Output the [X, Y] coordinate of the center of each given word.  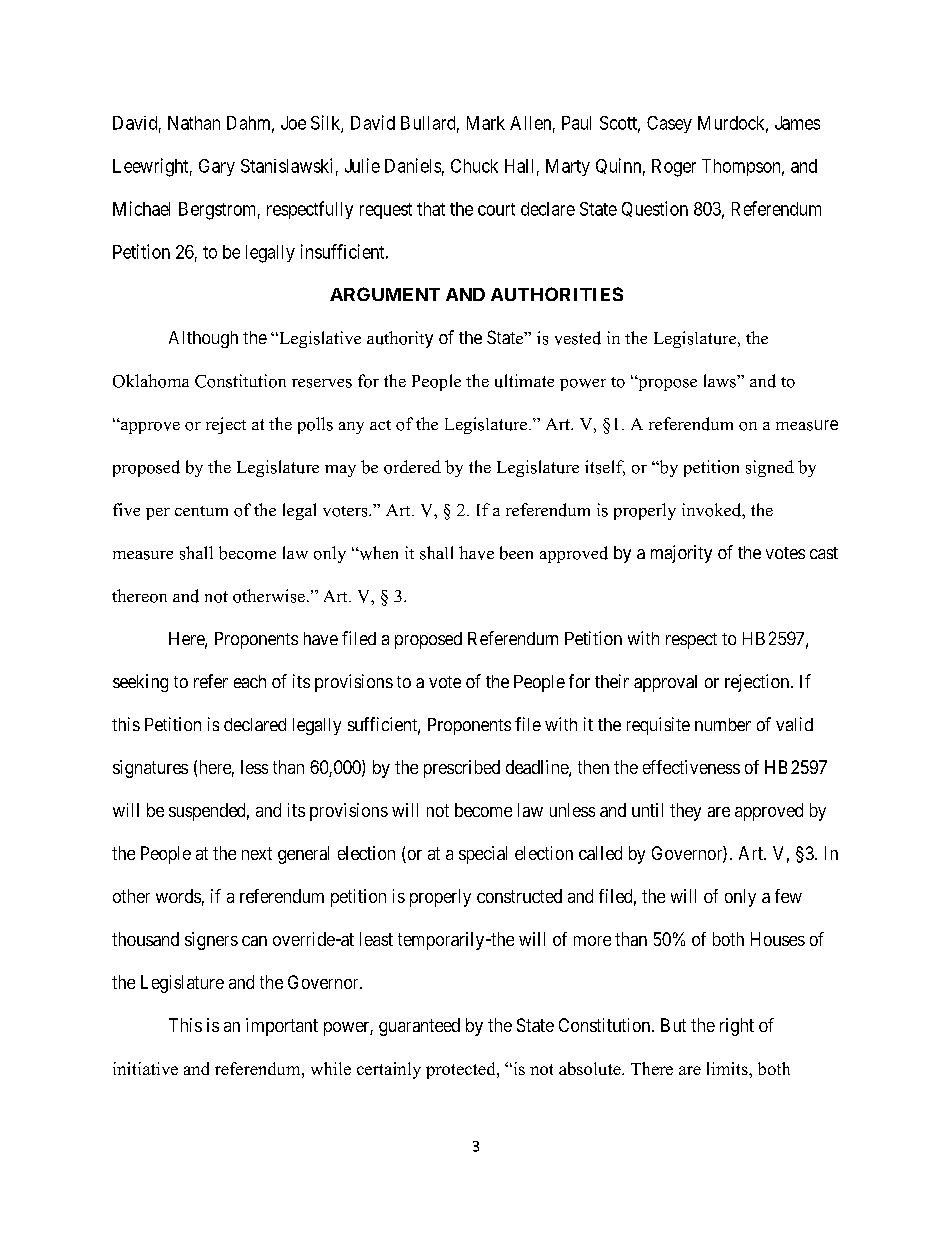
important [282, 1027]
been [516, 553]
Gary [217, 167]
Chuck [474, 166]
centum [201, 511]
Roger [674, 168]
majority [681, 554]
